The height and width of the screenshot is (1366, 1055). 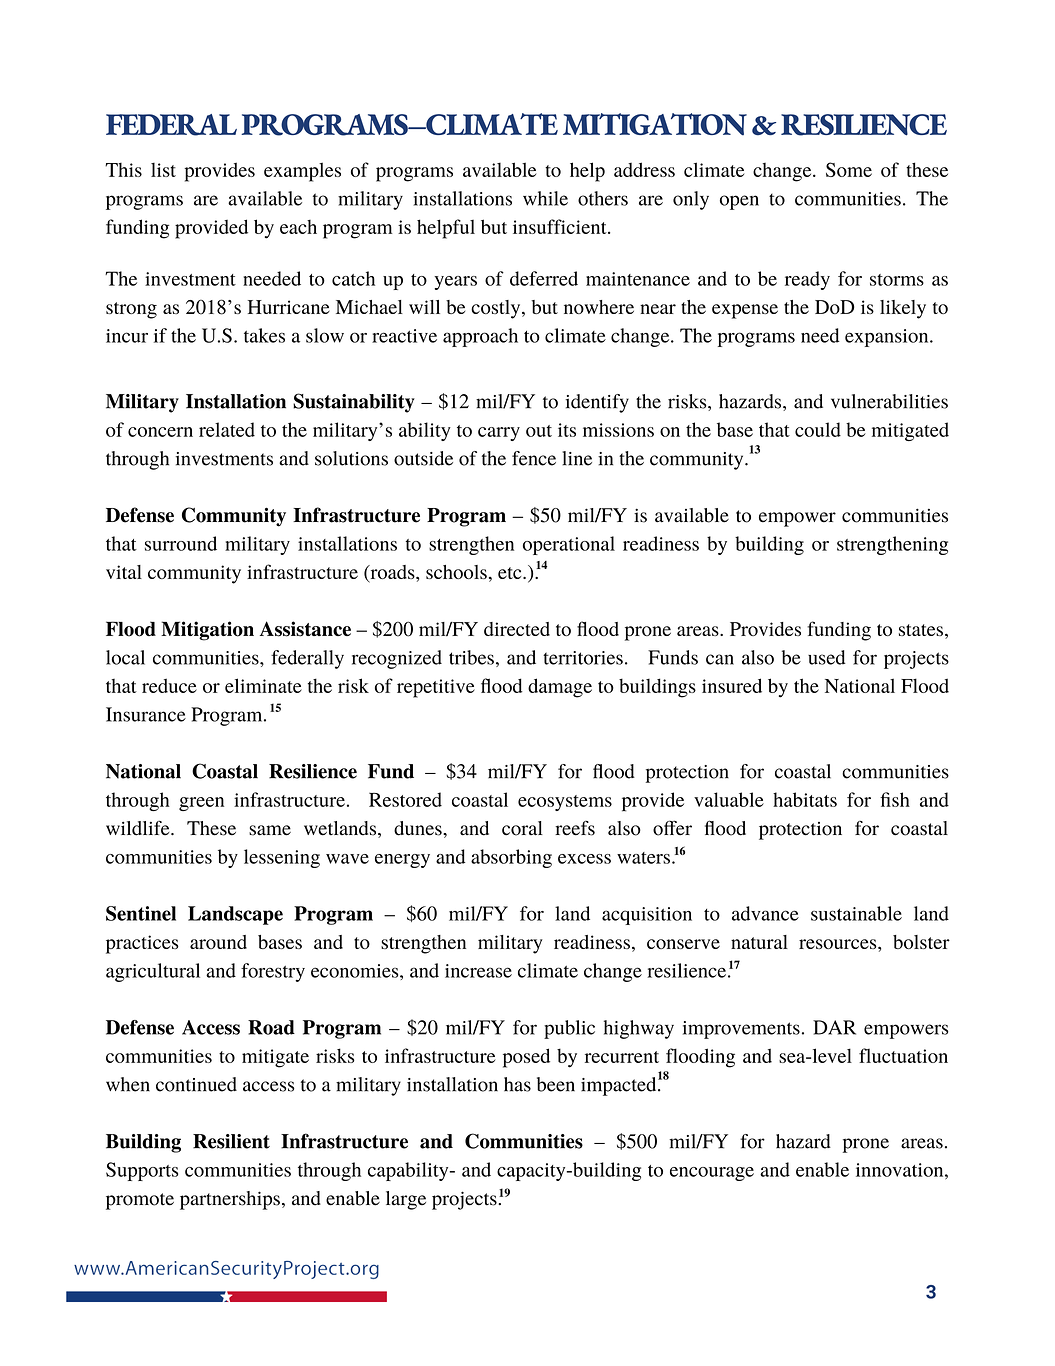 What do you see at coordinates (805, 799) in the screenshot?
I see `habitats` at bounding box center [805, 799].
